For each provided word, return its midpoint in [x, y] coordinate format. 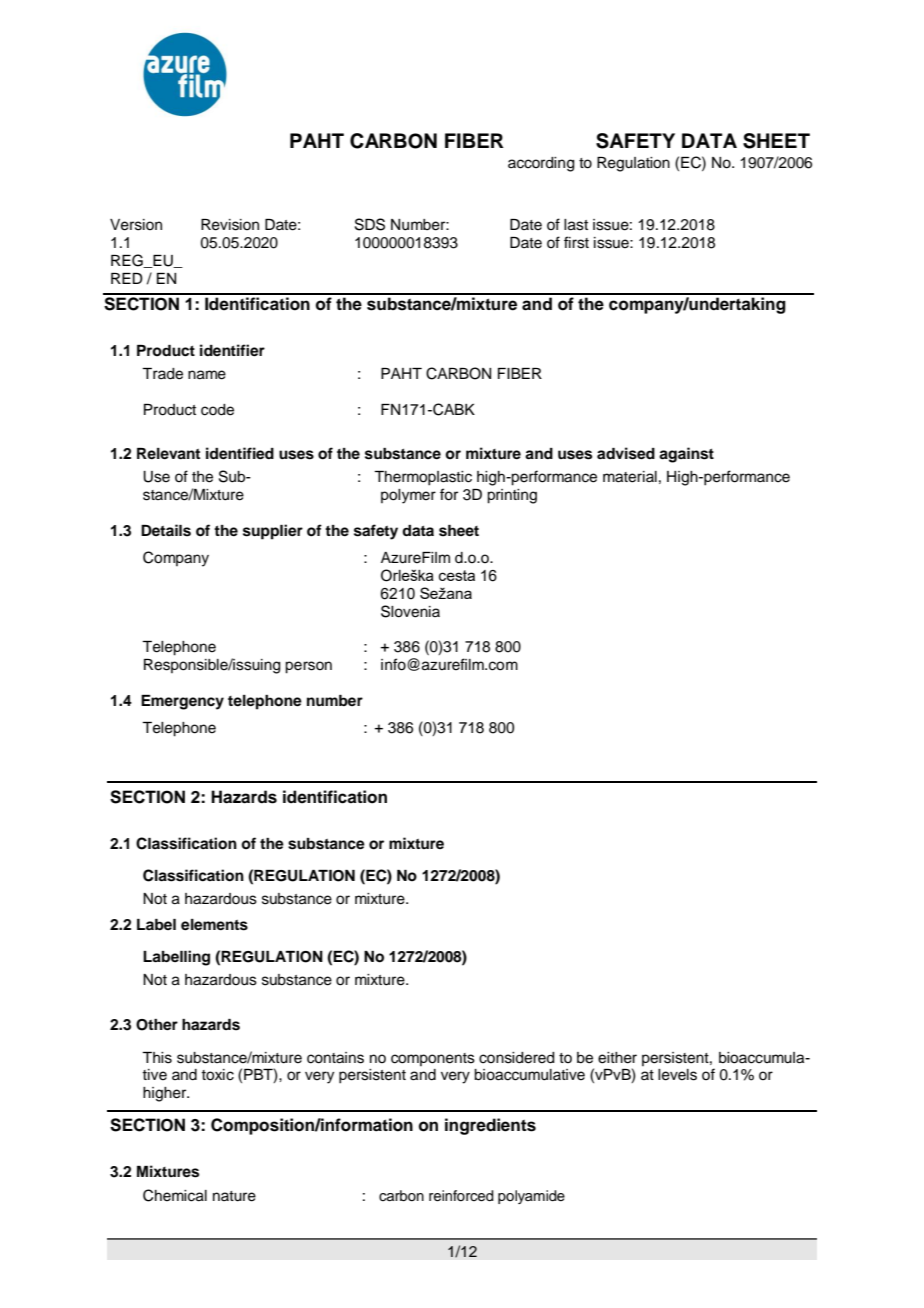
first [576, 242]
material [630, 477]
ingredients [490, 1126]
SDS [370, 224]
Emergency [182, 702]
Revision [230, 225]
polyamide [531, 1197]
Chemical [175, 1195]
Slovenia [410, 611]
